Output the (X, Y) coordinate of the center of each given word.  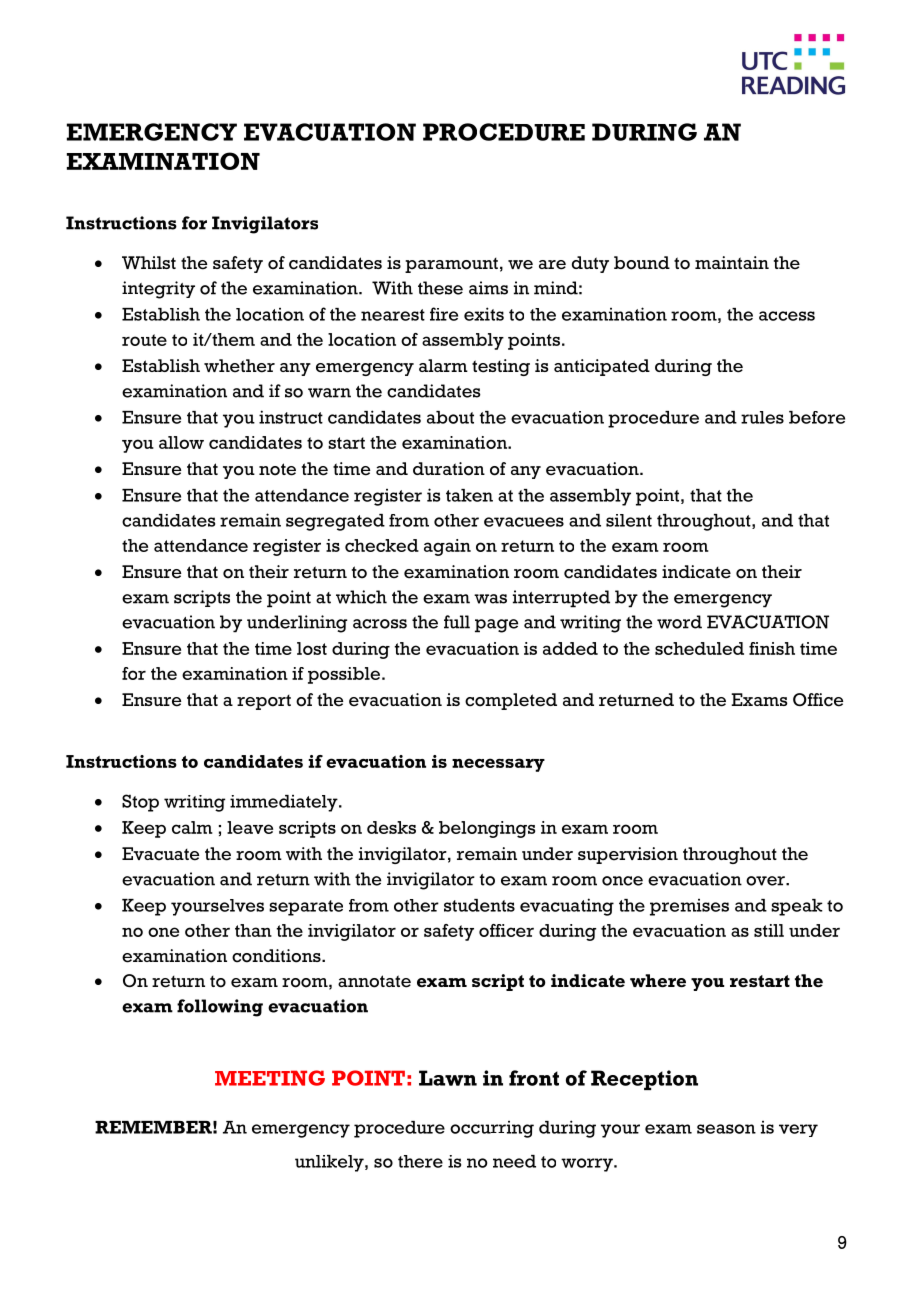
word (679, 622)
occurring (492, 1129)
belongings (487, 829)
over (766, 881)
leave (250, 827)
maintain (732, 262)
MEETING (270, 1078)
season (726, 1129)
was (490, 599)
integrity (158, 290)
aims (488, 288)
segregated (335, 522)
